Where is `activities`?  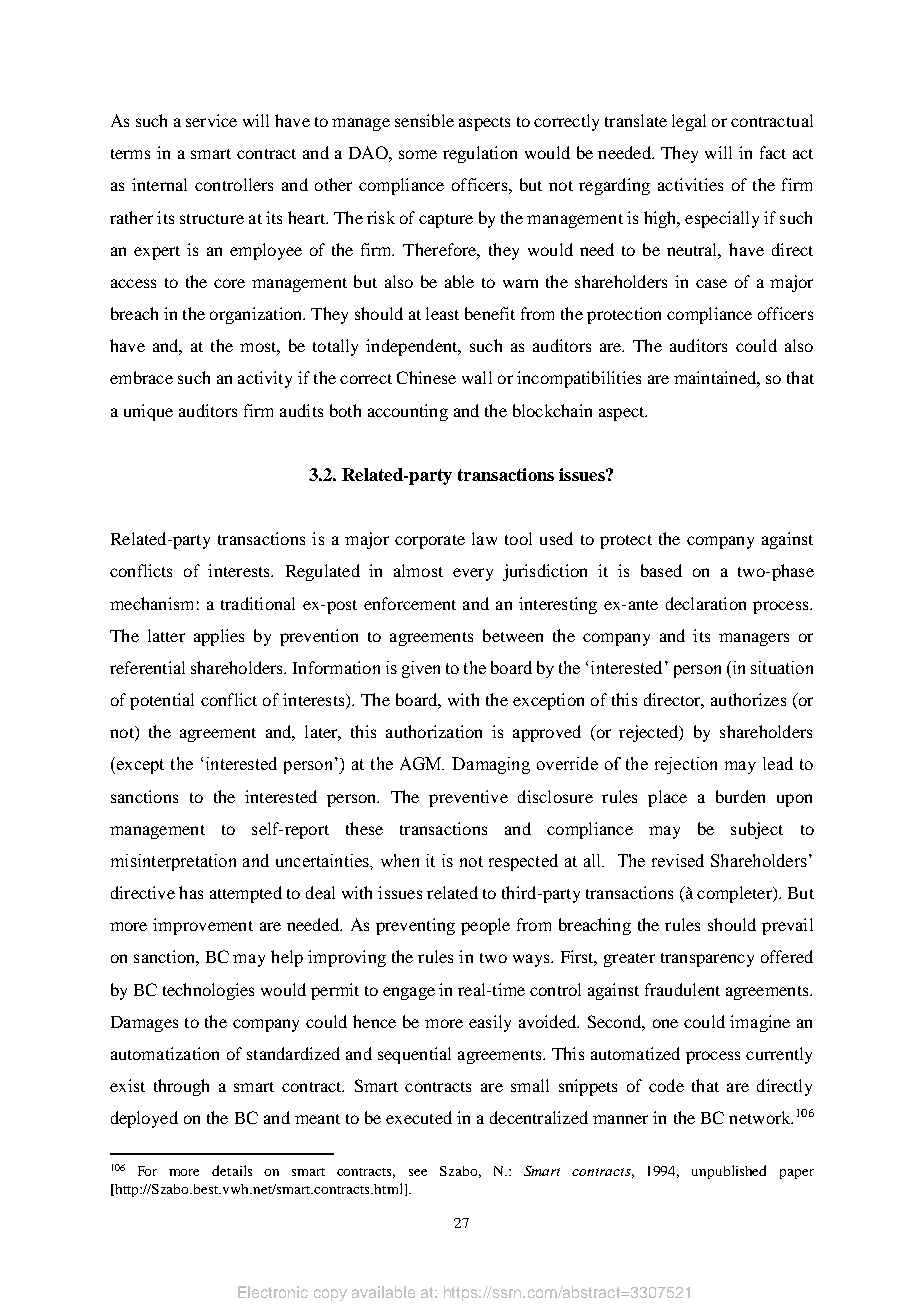
activities is located at coordinates (690, 184).
